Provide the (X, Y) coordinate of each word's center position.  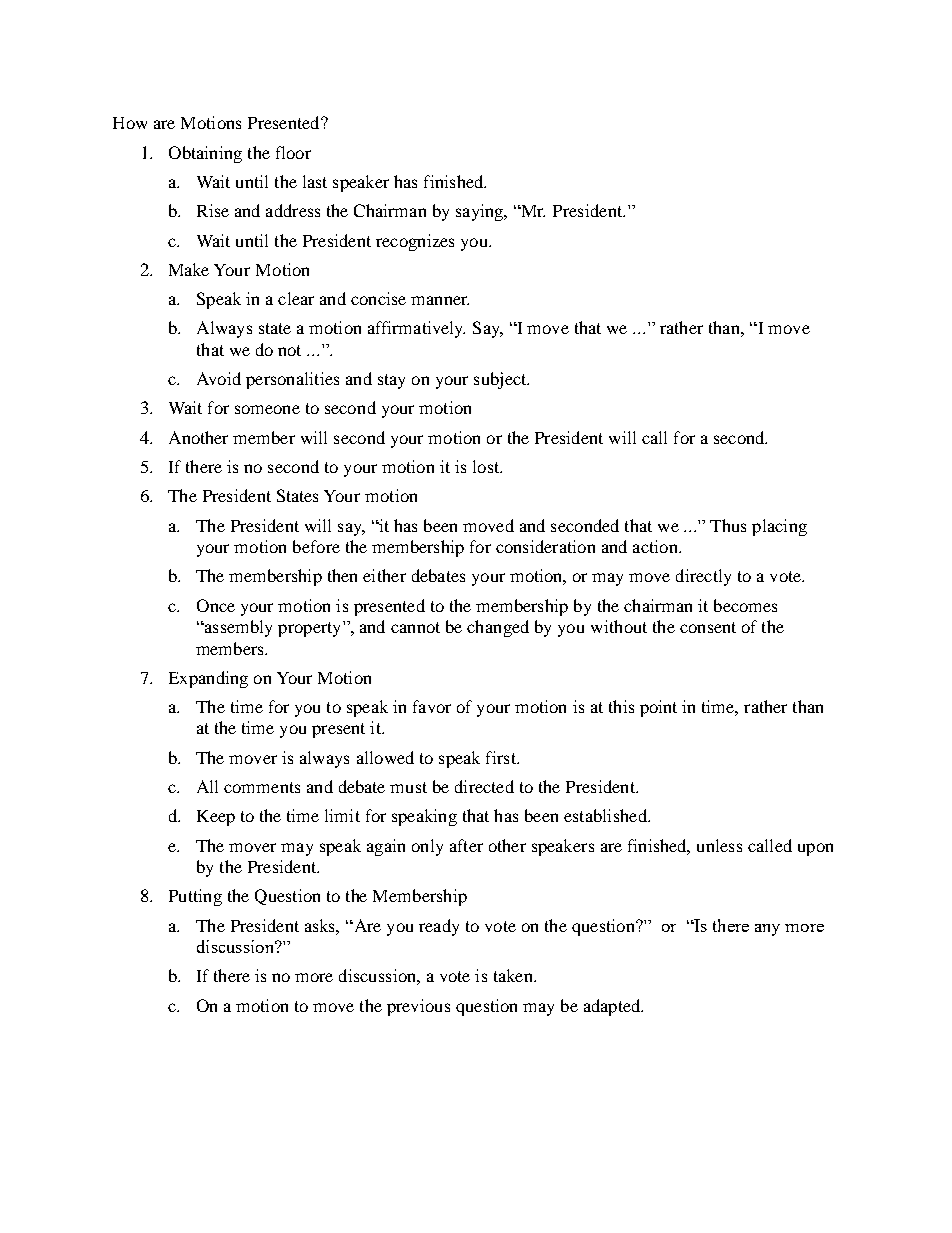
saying (481, 212)
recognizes (415, 242)
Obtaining (205, 154)
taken (514, 975)
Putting (195, 897)
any (767, 930)
